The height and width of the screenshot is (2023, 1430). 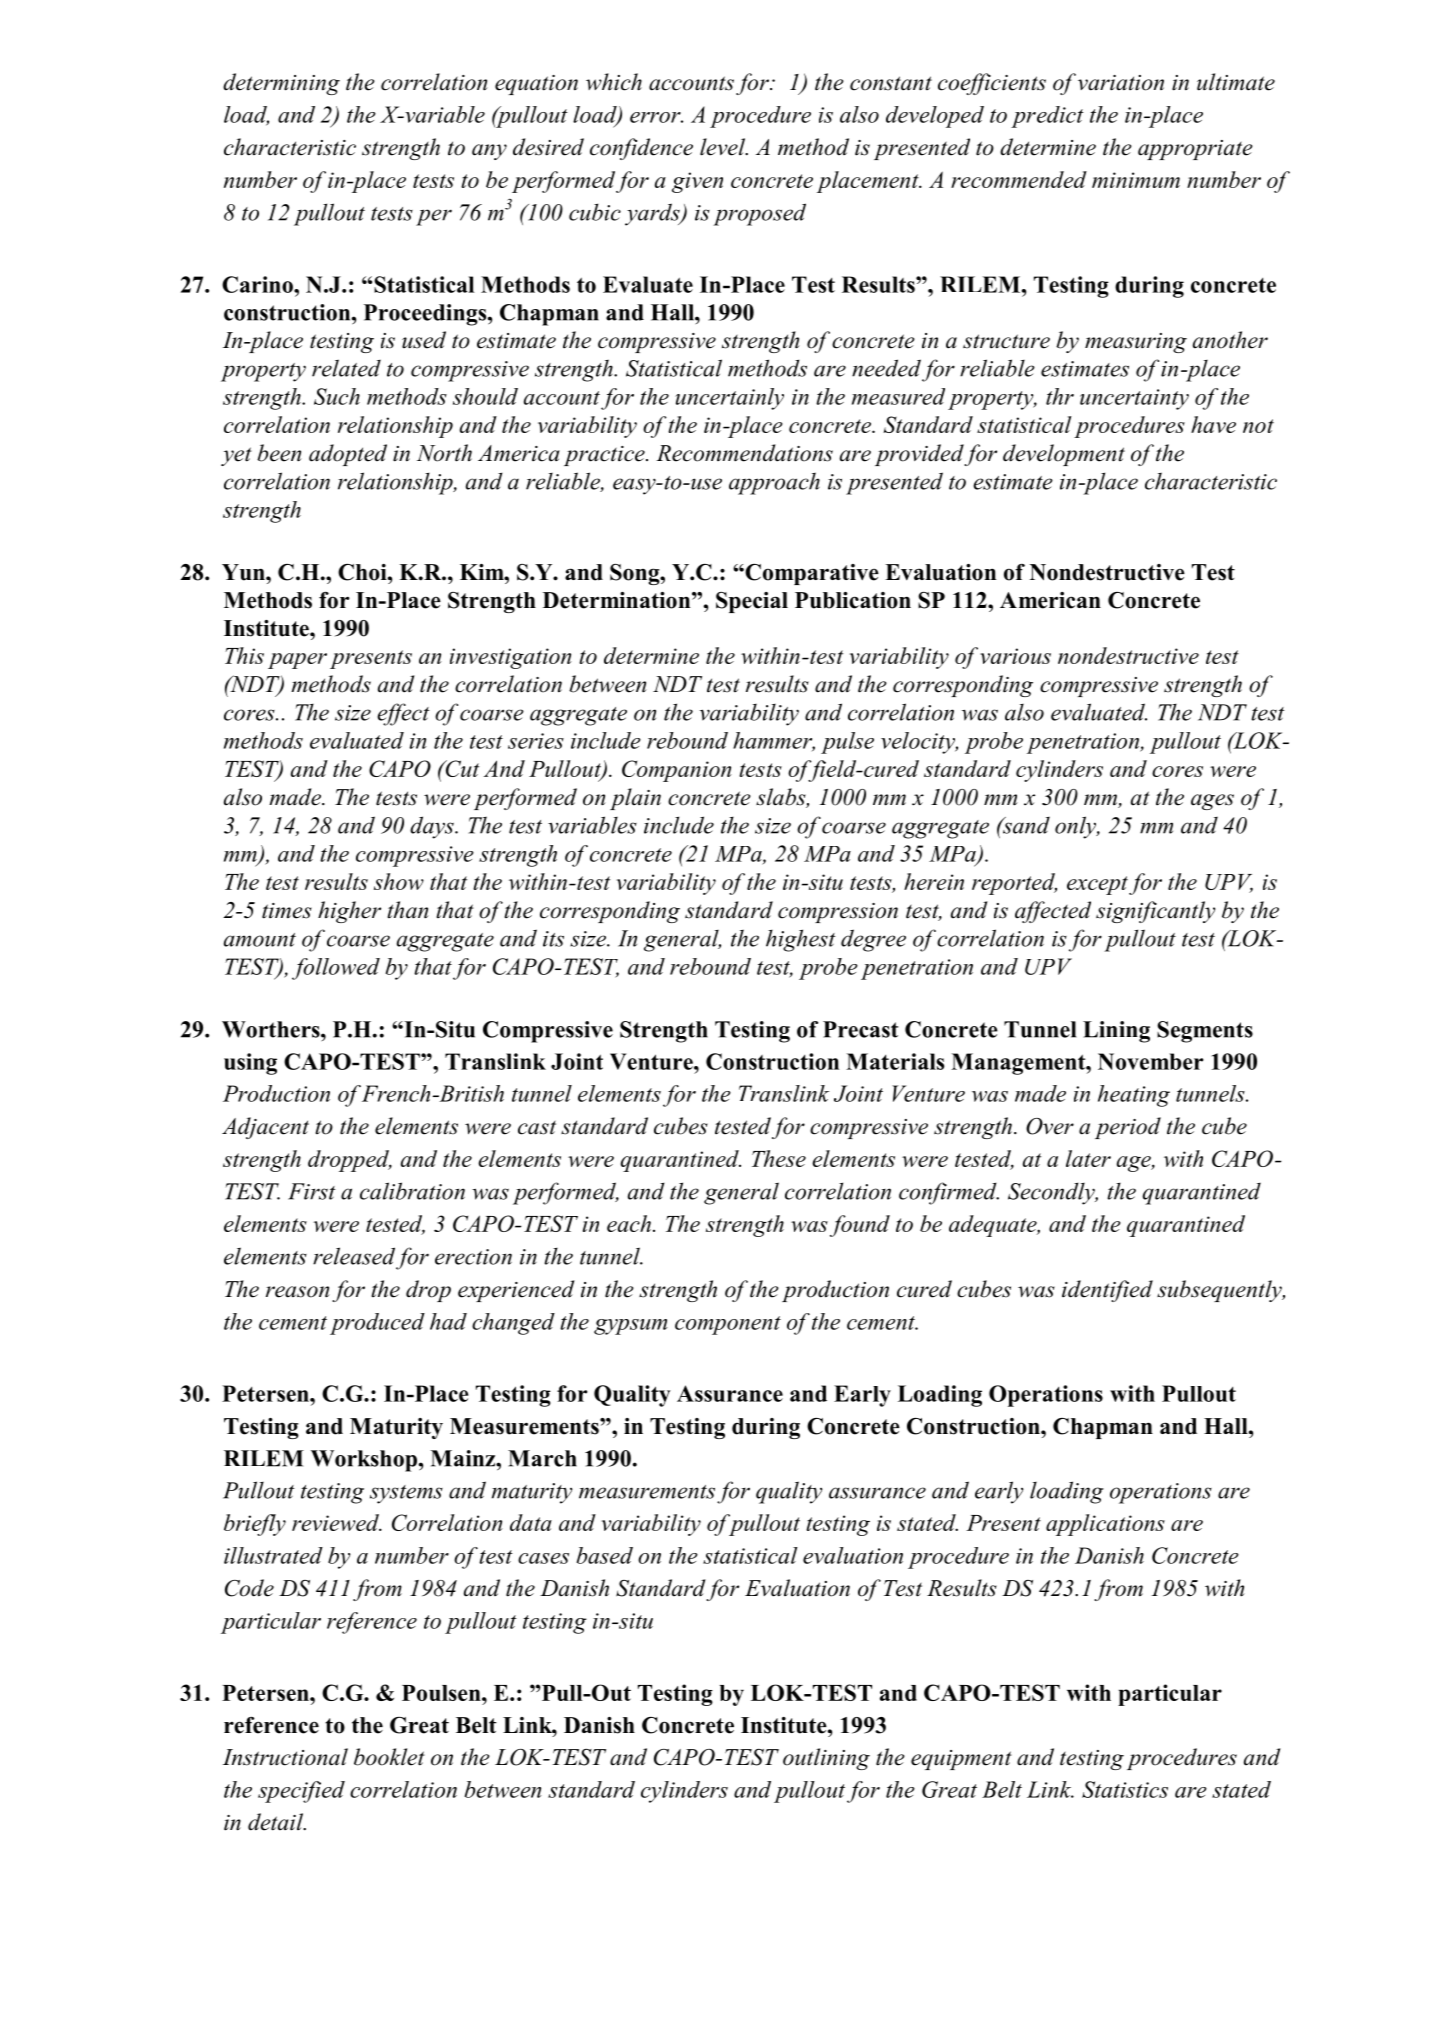 What do you see at coordinates (377, 1324) in the screenshot?
I see `produced` at bounding box center [377, 1324].
